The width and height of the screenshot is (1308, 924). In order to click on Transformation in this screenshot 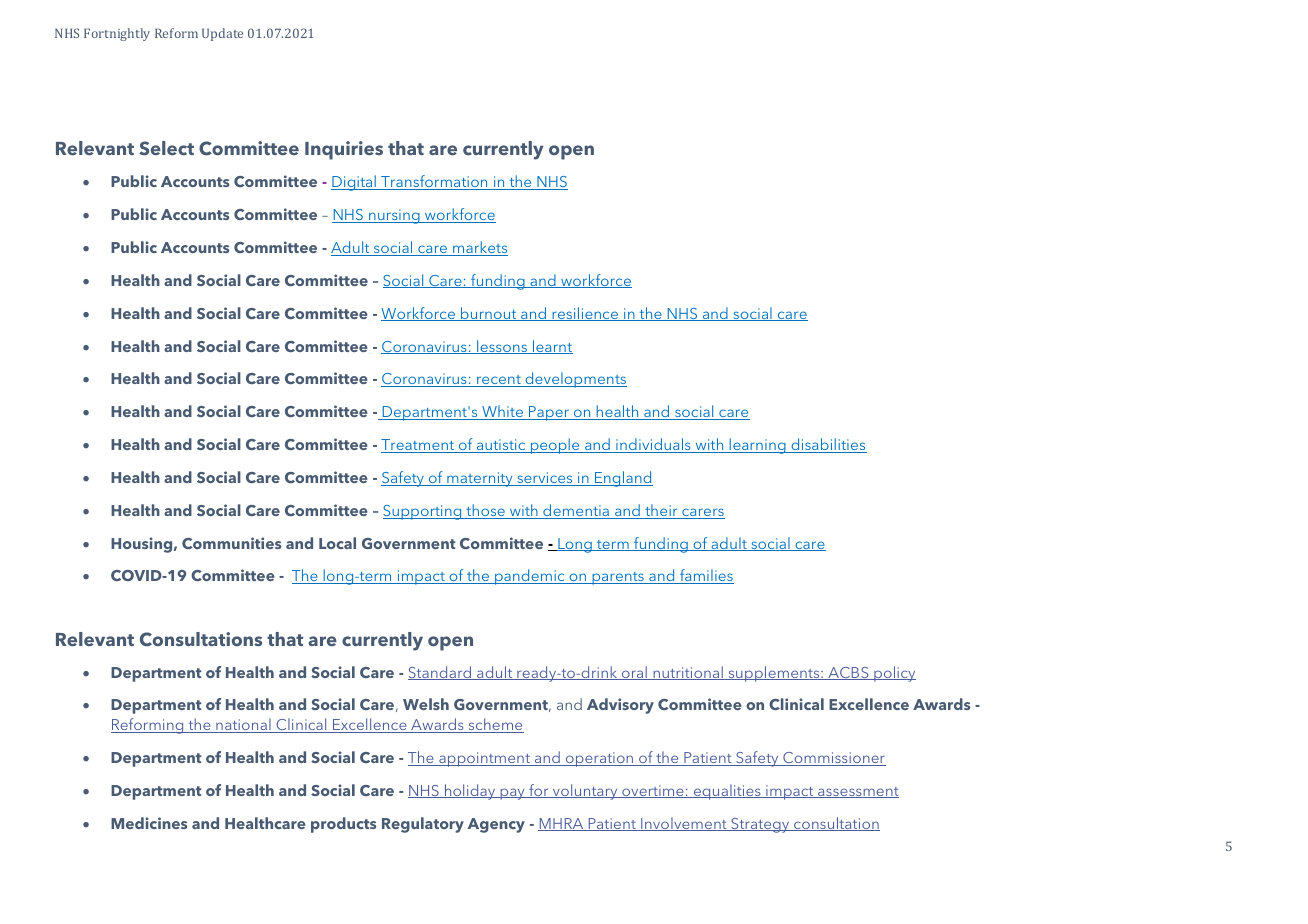, I will do `click(434, 182)`.
